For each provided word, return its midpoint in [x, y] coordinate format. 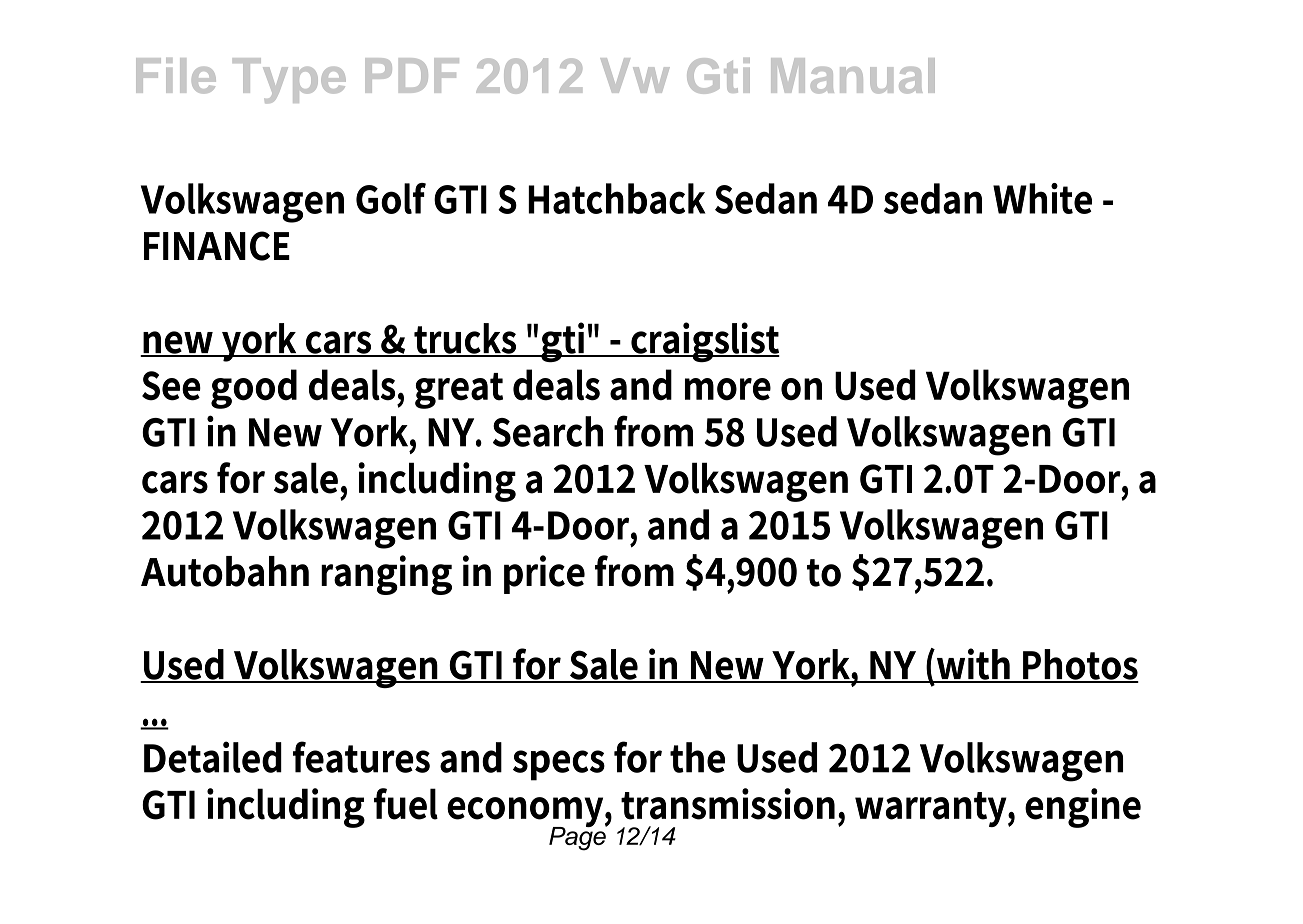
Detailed [213, 757]
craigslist [704, 342]
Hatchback [617, 198]
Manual [853, 76]
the [697, 757]
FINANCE [217, 246]
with [974, 665]
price [544, 574]
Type [289, 81]
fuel [406, 804]
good [254, 389]
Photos [1080, 665]
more [728, 389]
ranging [386, 575]
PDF [412, 75]
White [1042, 198]
